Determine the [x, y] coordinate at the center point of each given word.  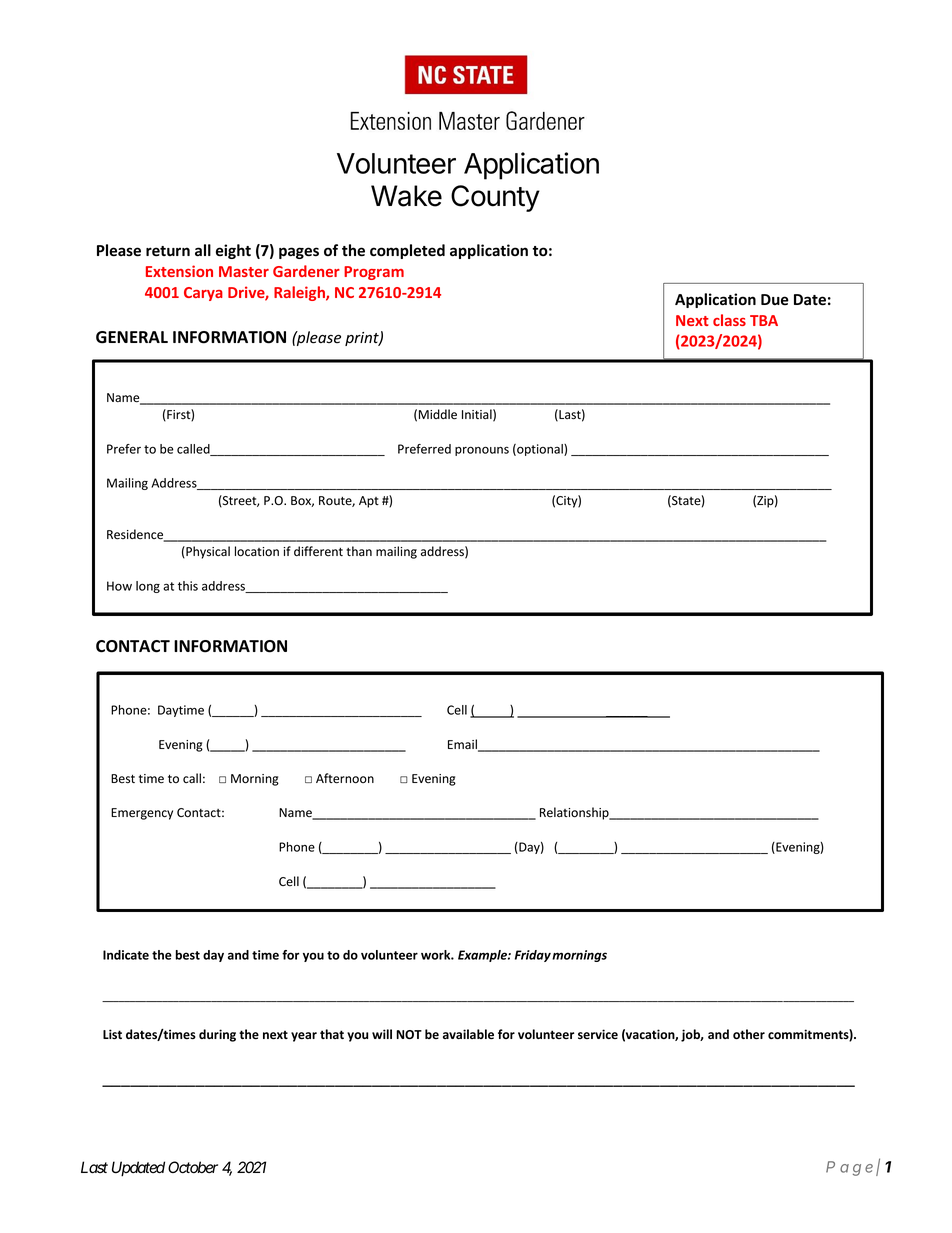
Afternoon [345, 778]
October [193, 1167]
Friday [533, 956]
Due [775, 299]
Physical [207, 552]
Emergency [142, 814]
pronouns [482, 451]
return [168, 251]
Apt [369, 502]
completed [407, 251]
